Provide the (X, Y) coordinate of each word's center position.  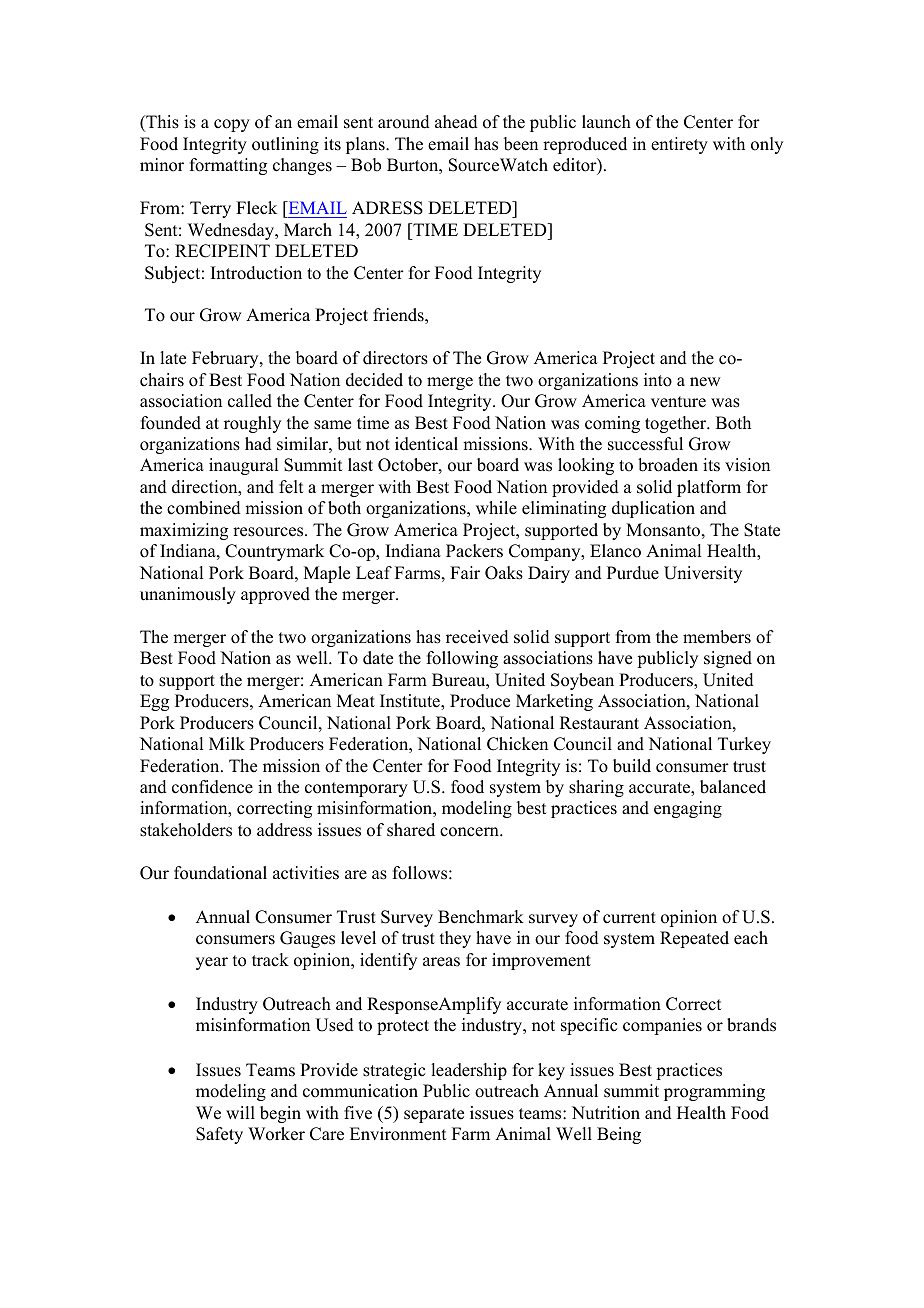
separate (434, 1115)
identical (426, 444)
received (477, 637)
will (240, 1112)
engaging (688, 809)
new (705, 382)
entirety (679, 145)
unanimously (188, 595)
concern (470, 832)
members (717, 637)
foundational (220, 873)
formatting (228, 166)
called (250, 401)
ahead (456, 122)
